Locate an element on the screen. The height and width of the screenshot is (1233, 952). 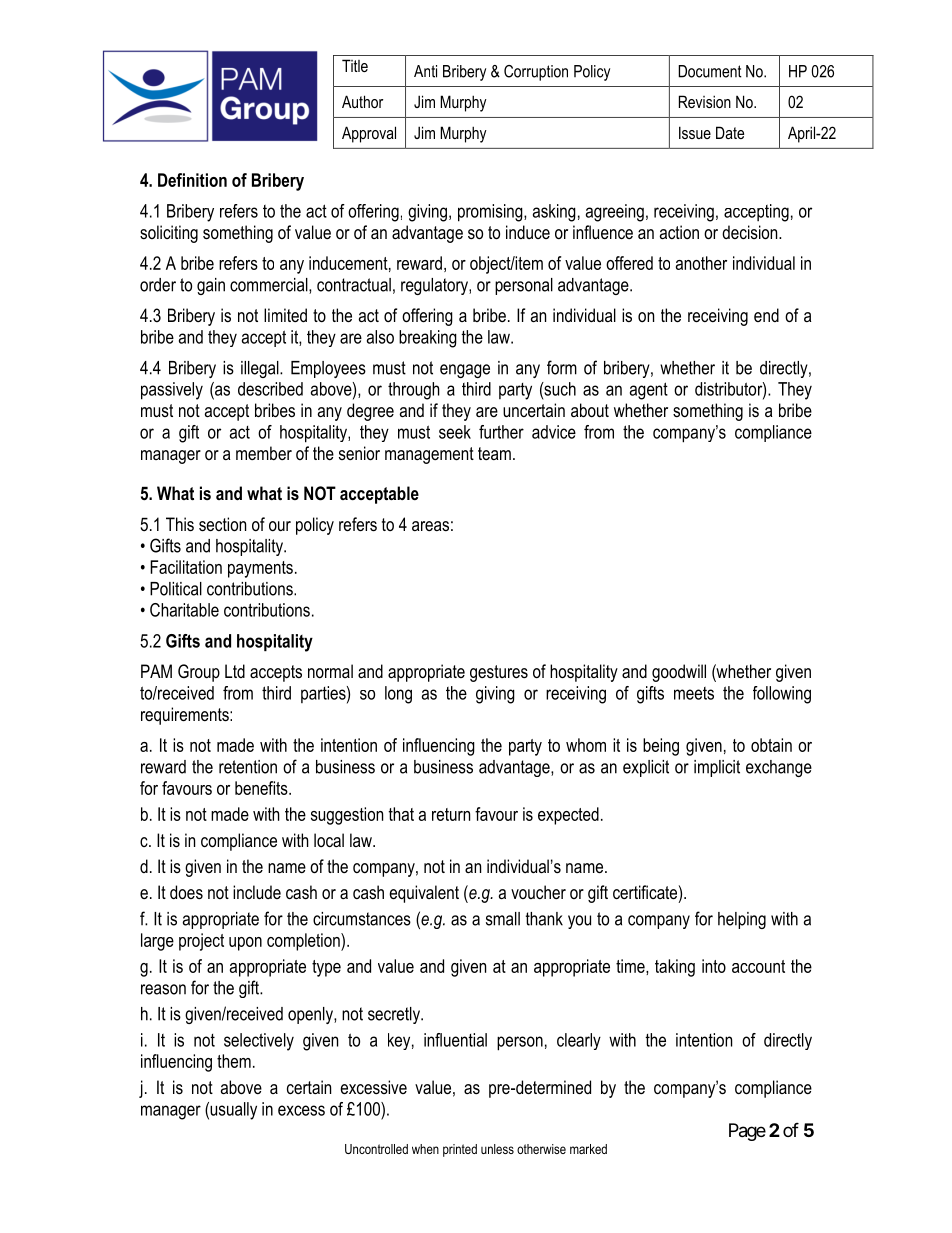
Charitable is located at coordinates (184, 610).
